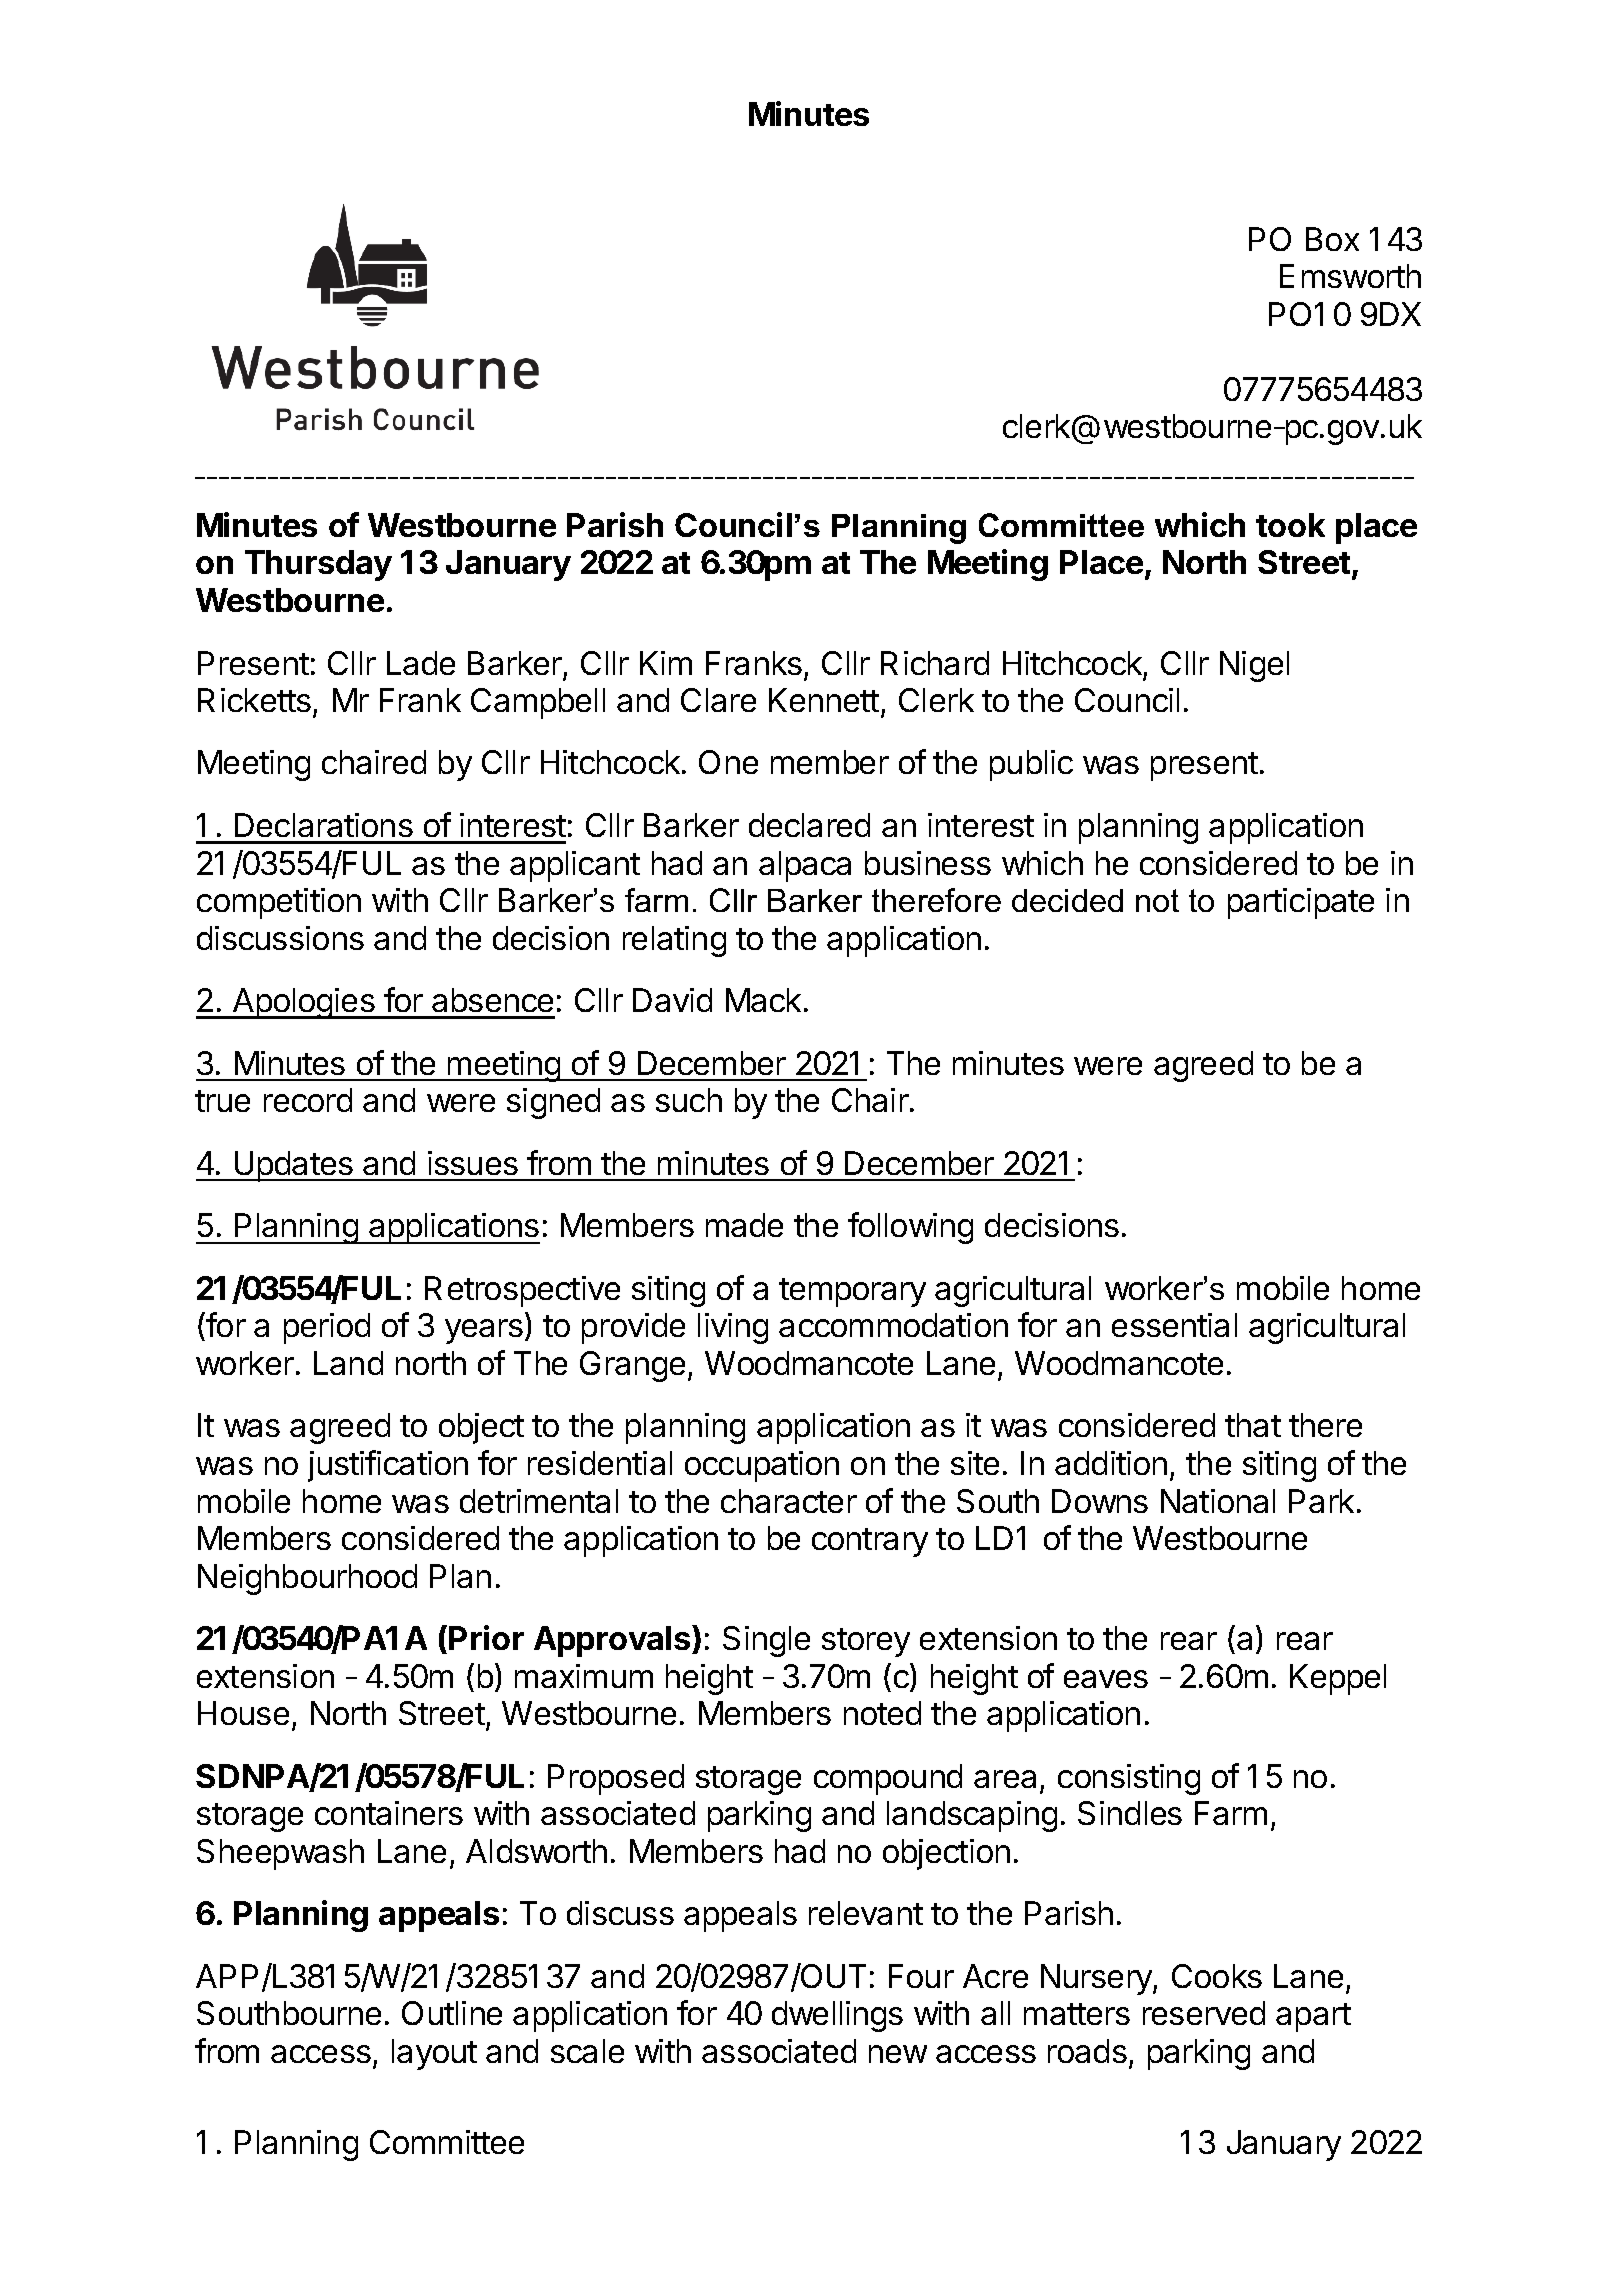 Image resolution: width=1618 pixels, height=2289 pixels. I want to click on reserved, so click(1204, 2013).
